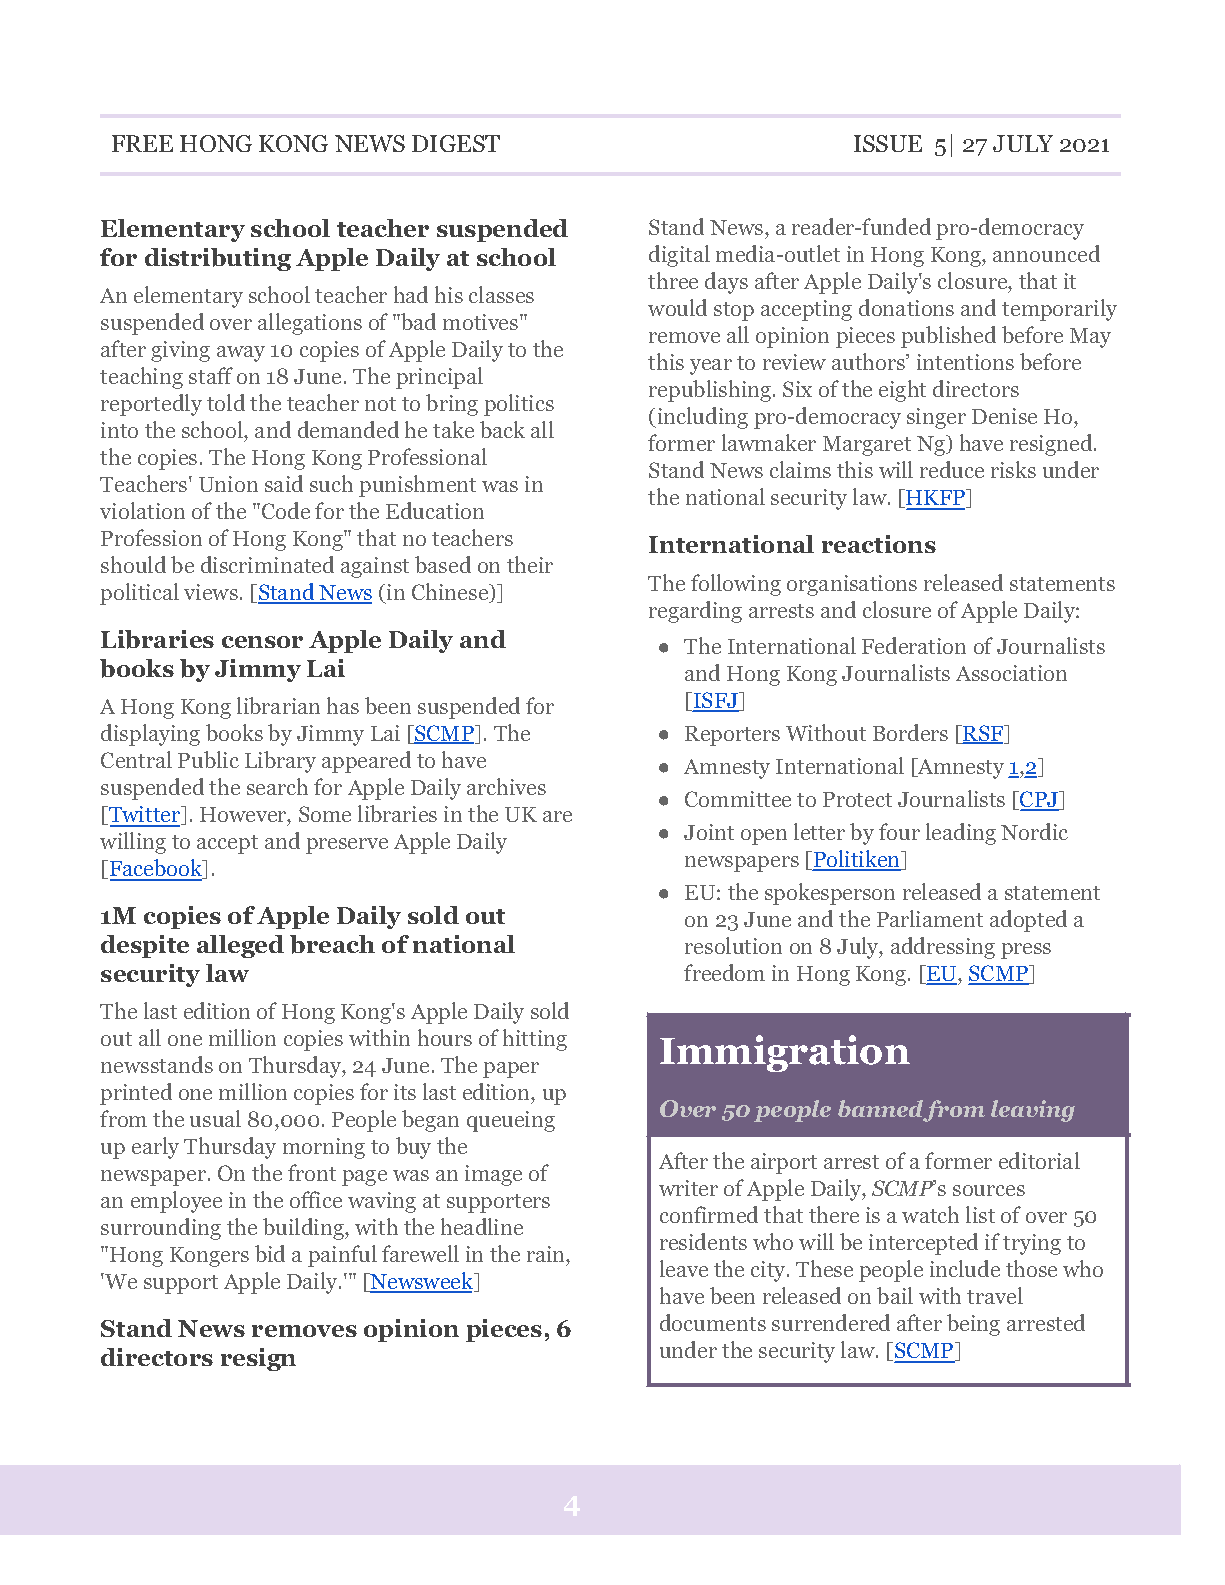  Describe the element at coordinates (732, 736) in the screenshot. I see `Reporters` at that location.
